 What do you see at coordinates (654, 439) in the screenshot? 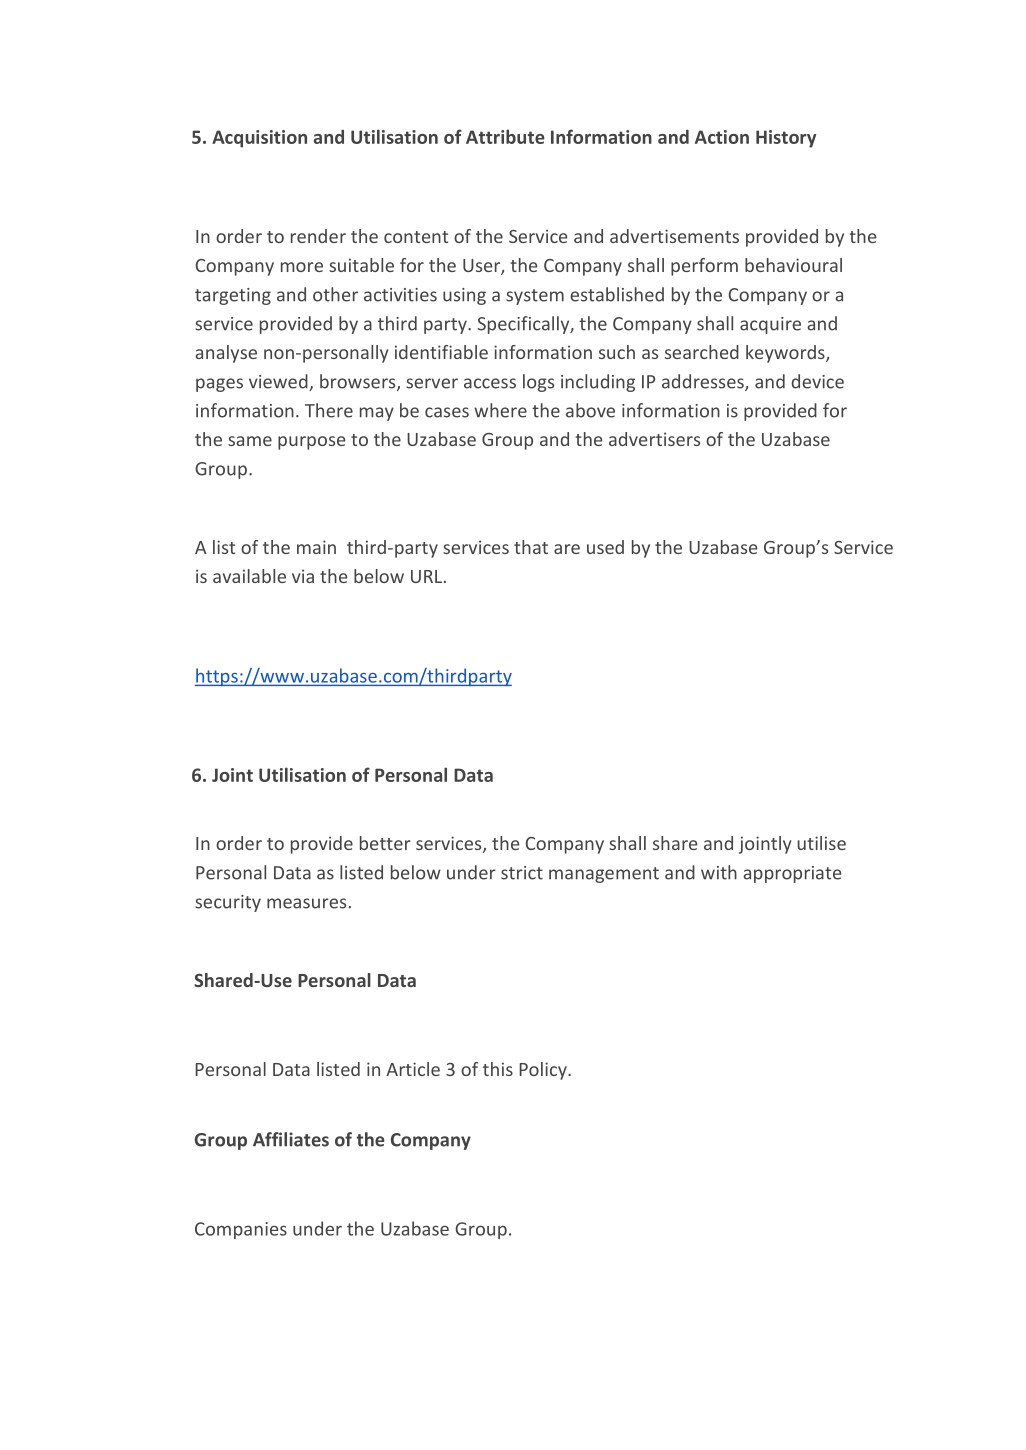
I see `advertisers` at bounding box center [654, 439].
